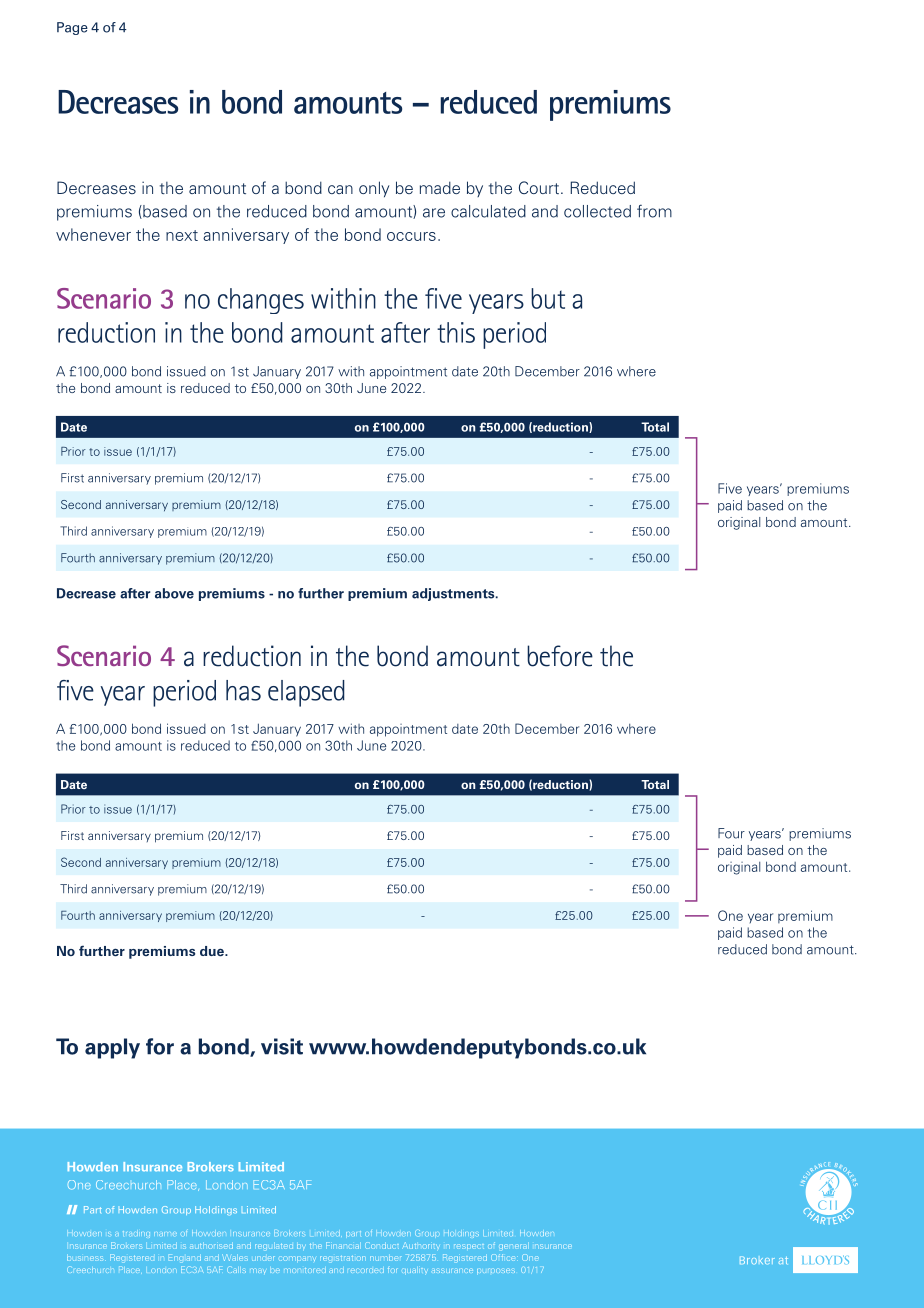 The height and width of the screenshot is (1308, 924). I want to click on Court, so click(539, 187).
